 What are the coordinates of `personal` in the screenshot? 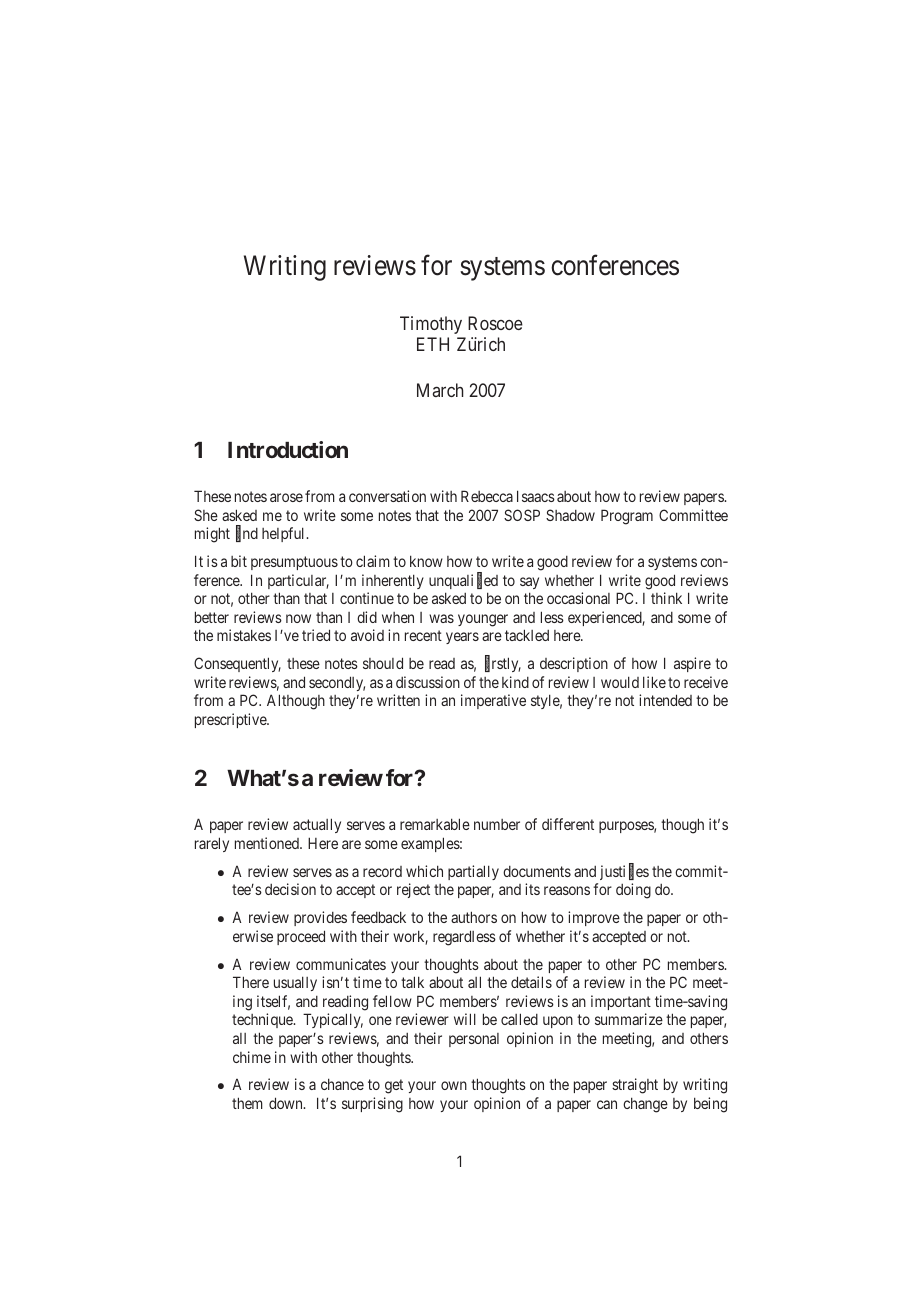 It's located at (474, 1040).
